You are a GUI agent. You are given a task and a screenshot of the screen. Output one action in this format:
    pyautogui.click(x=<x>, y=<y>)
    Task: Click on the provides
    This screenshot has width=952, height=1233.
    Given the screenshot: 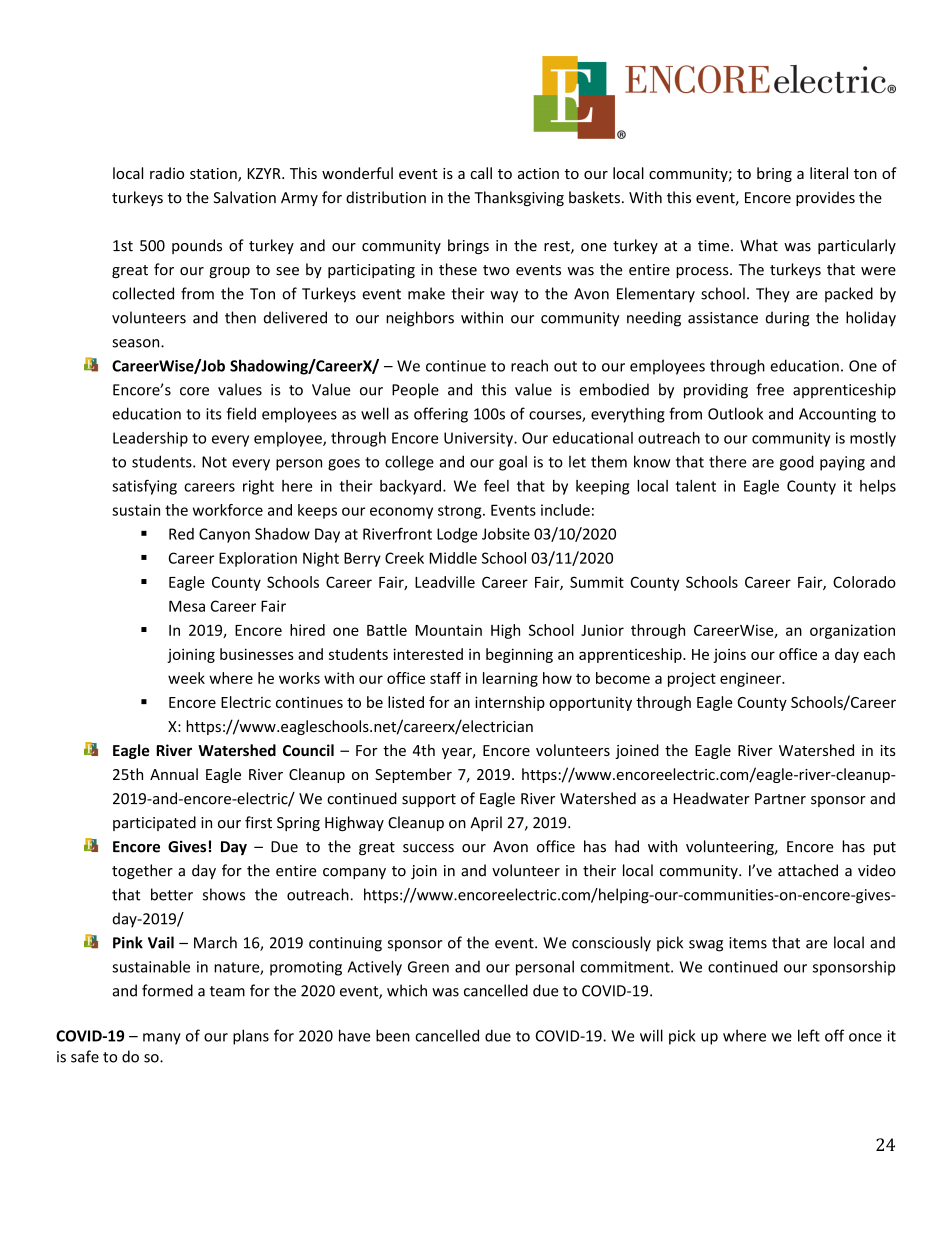 What is the action you would take?
    pyautogui.click(x=825, y=198)
